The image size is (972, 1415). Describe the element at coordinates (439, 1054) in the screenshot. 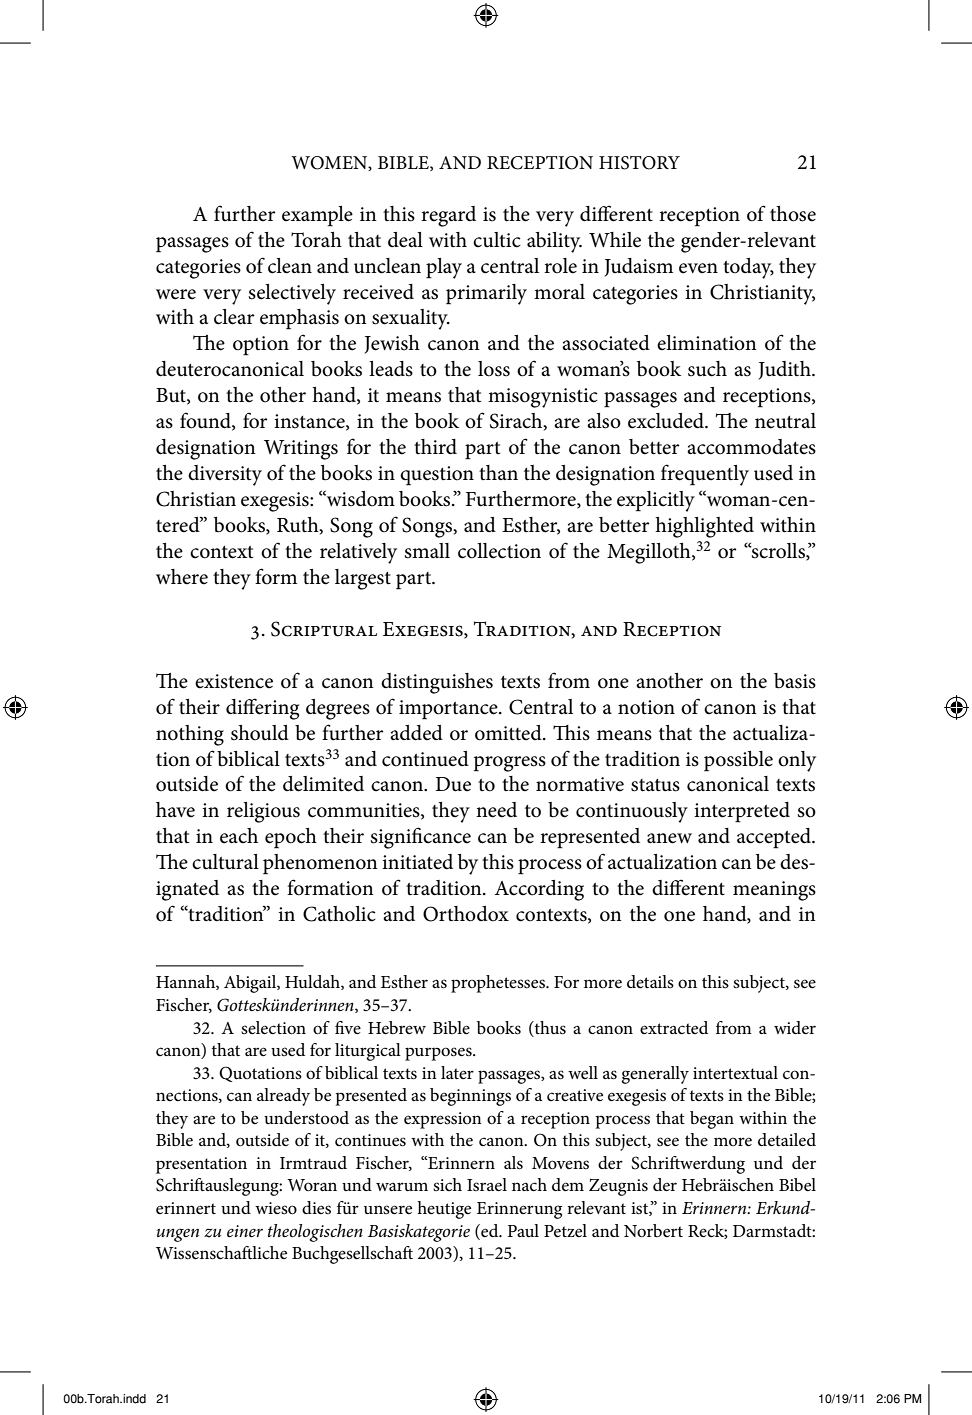

I see `purposes` at that location.
